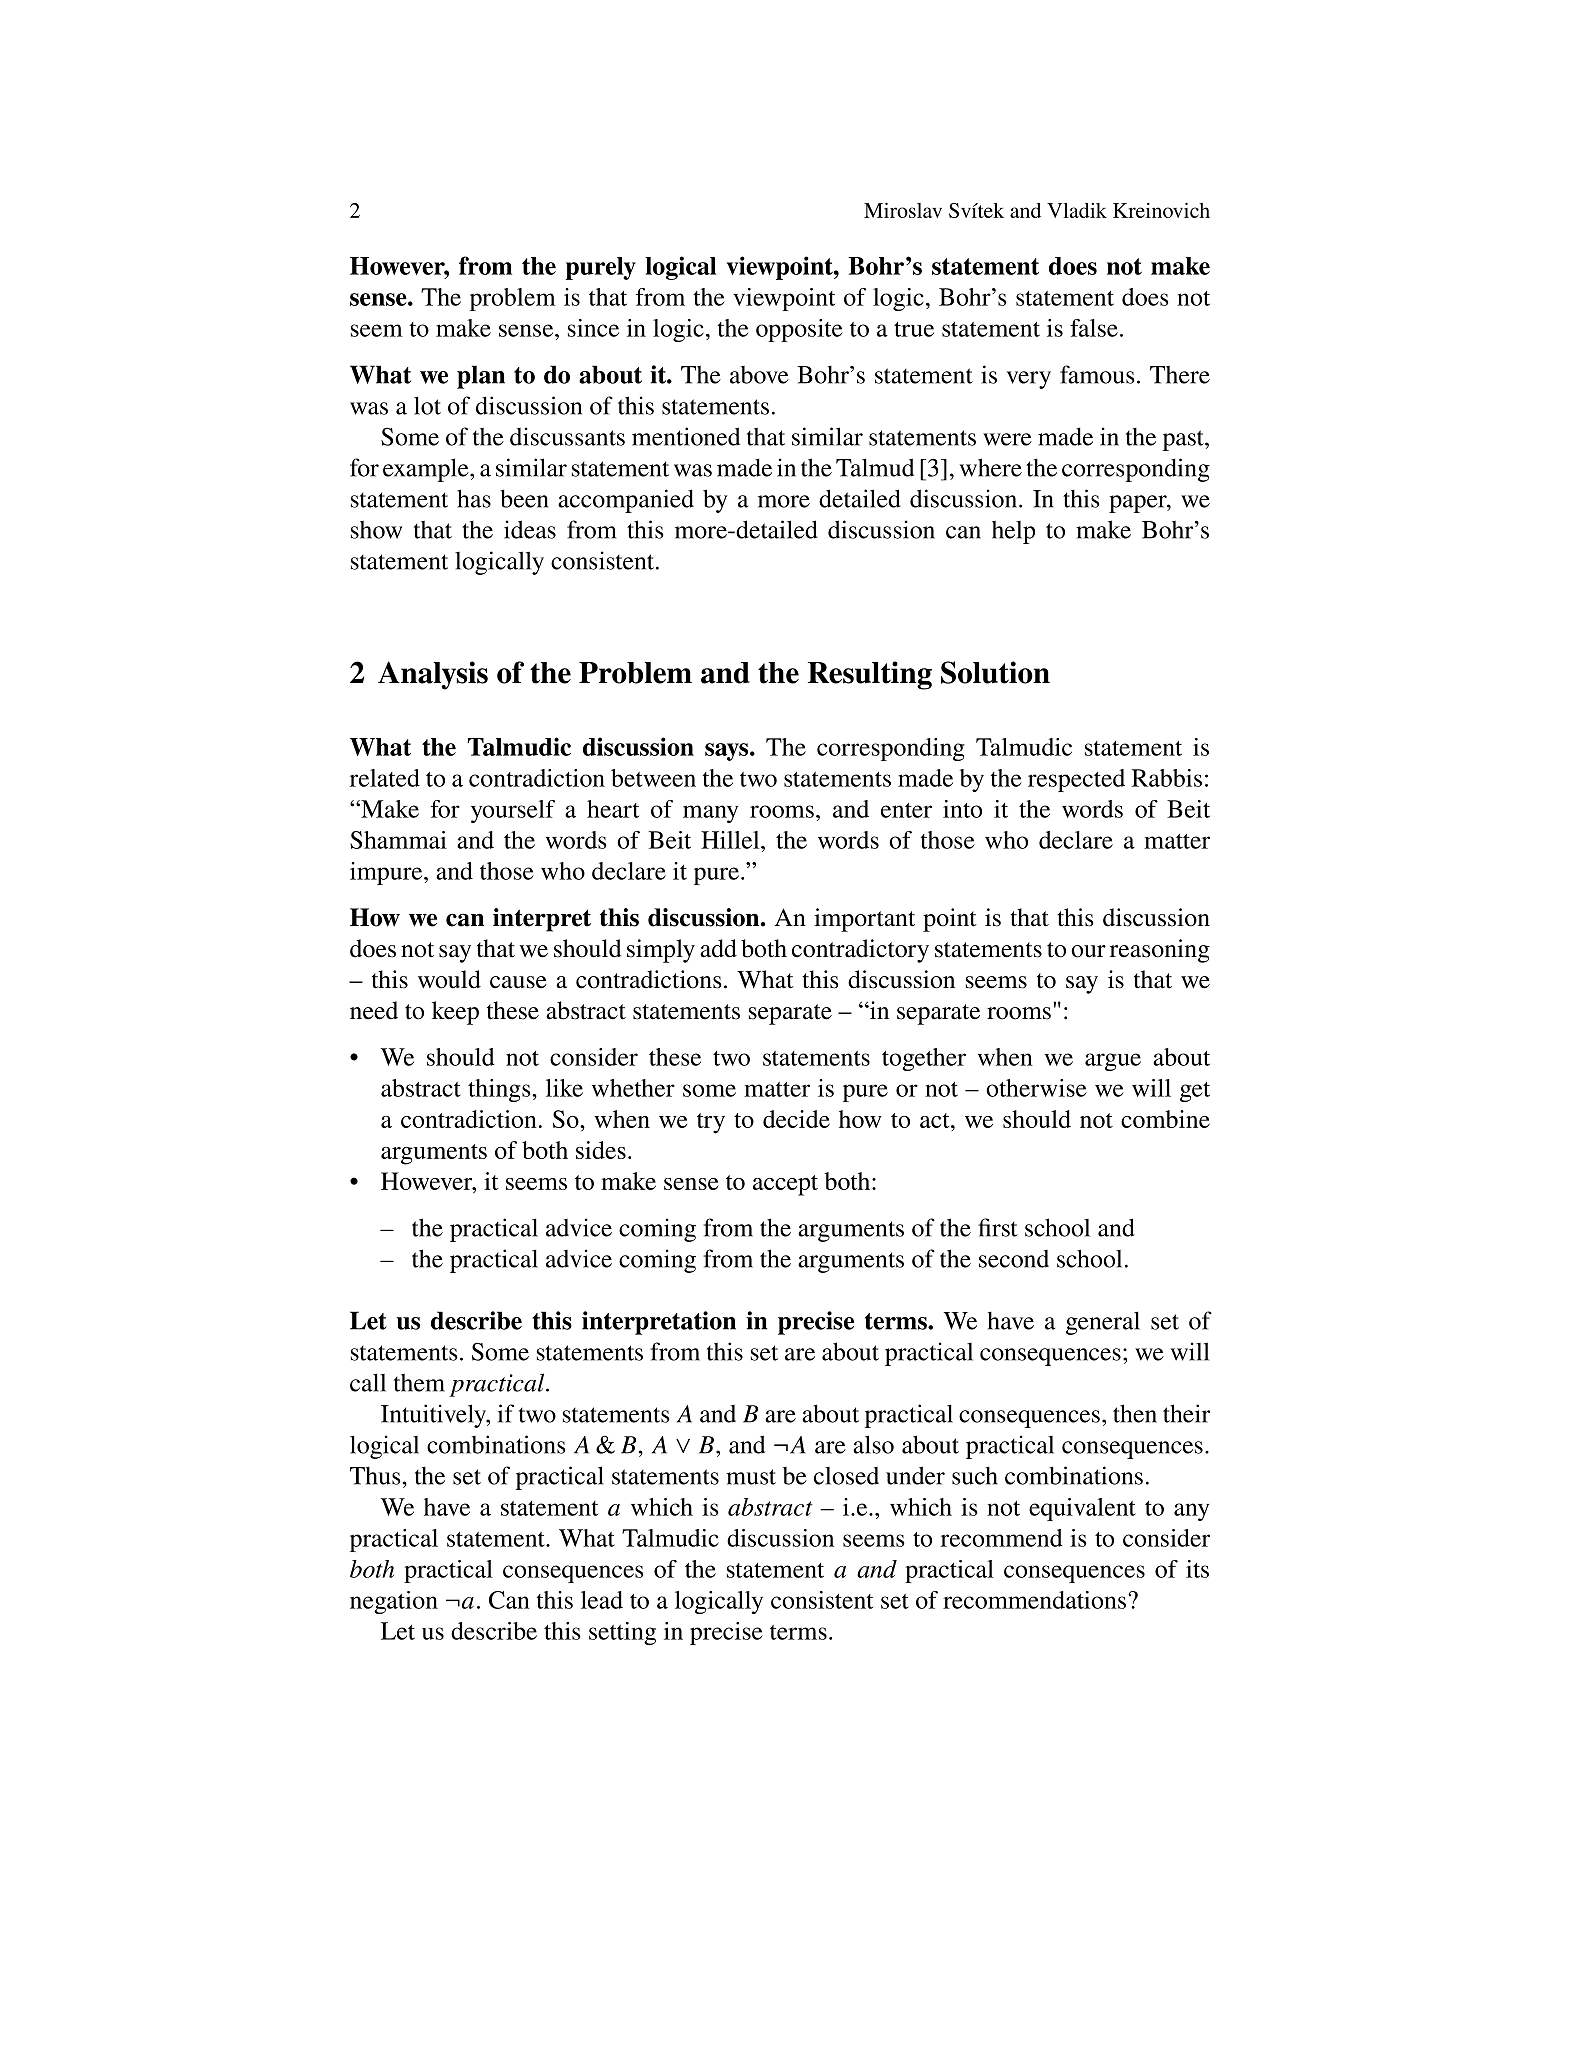  What do you see at coordinates (751, 1477) in the screenshot?
I see `must` at bounding box center [751, 1477].
